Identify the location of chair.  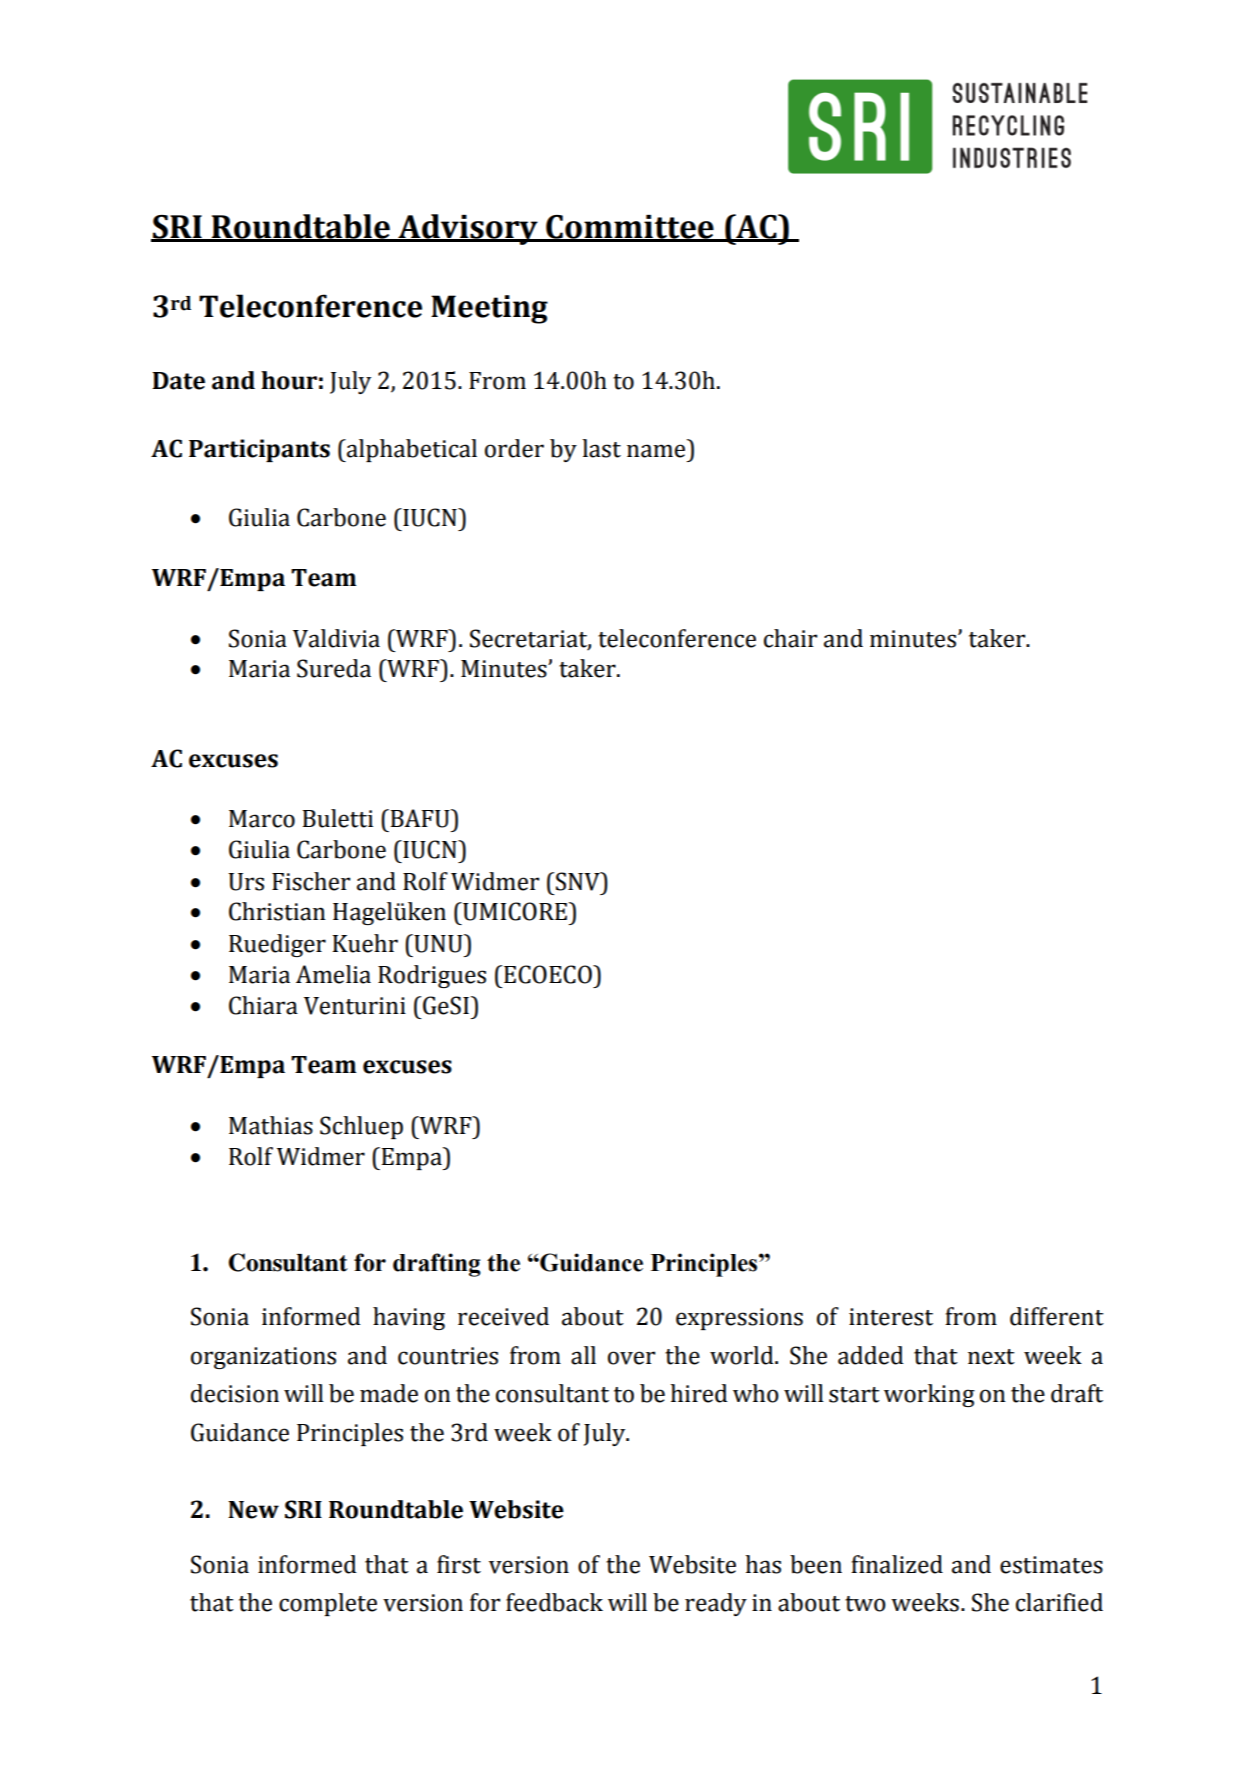
(790, 638).
